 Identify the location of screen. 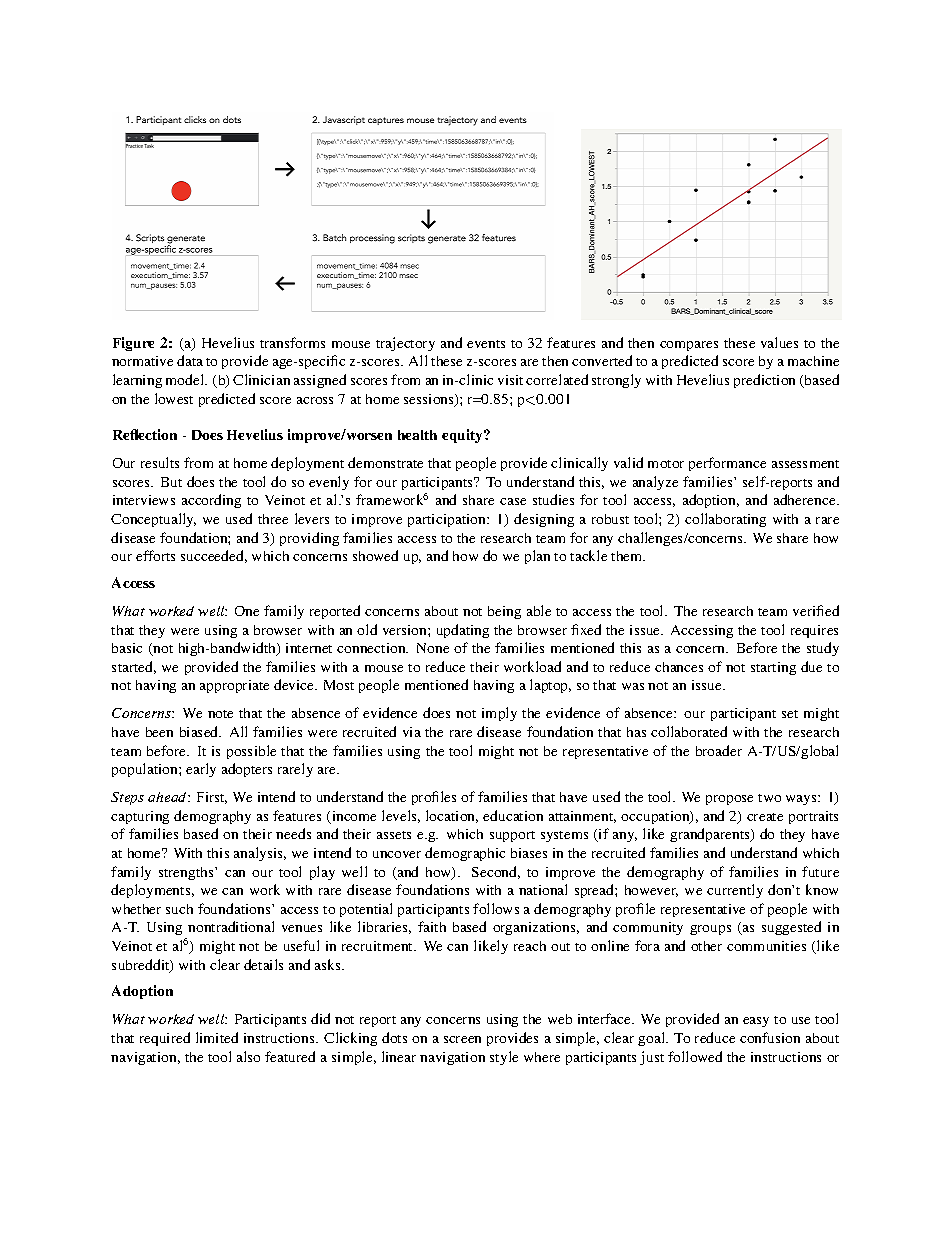
(462, 1039).
